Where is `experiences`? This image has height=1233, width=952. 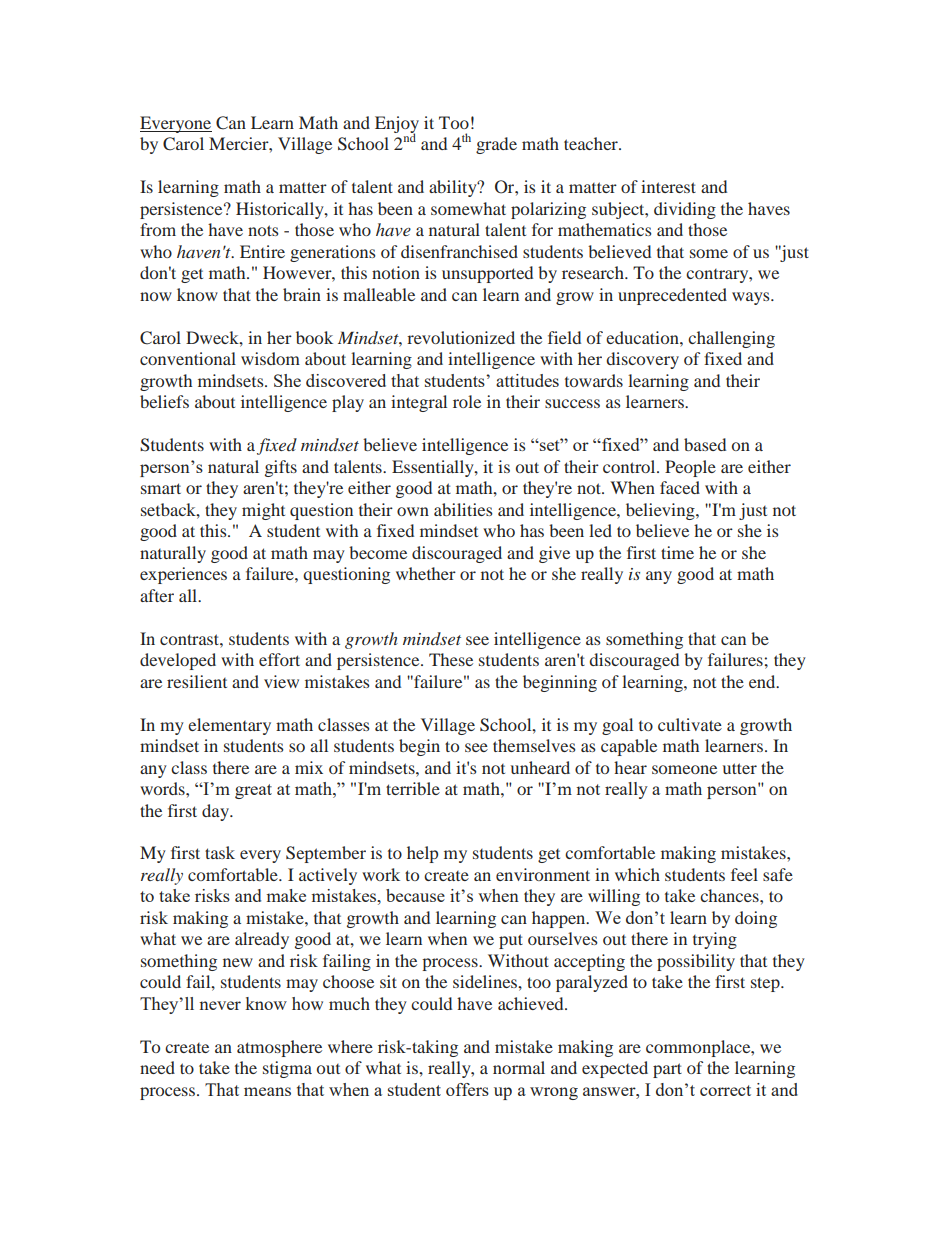 experiences is located at coordinates (183, 575).
